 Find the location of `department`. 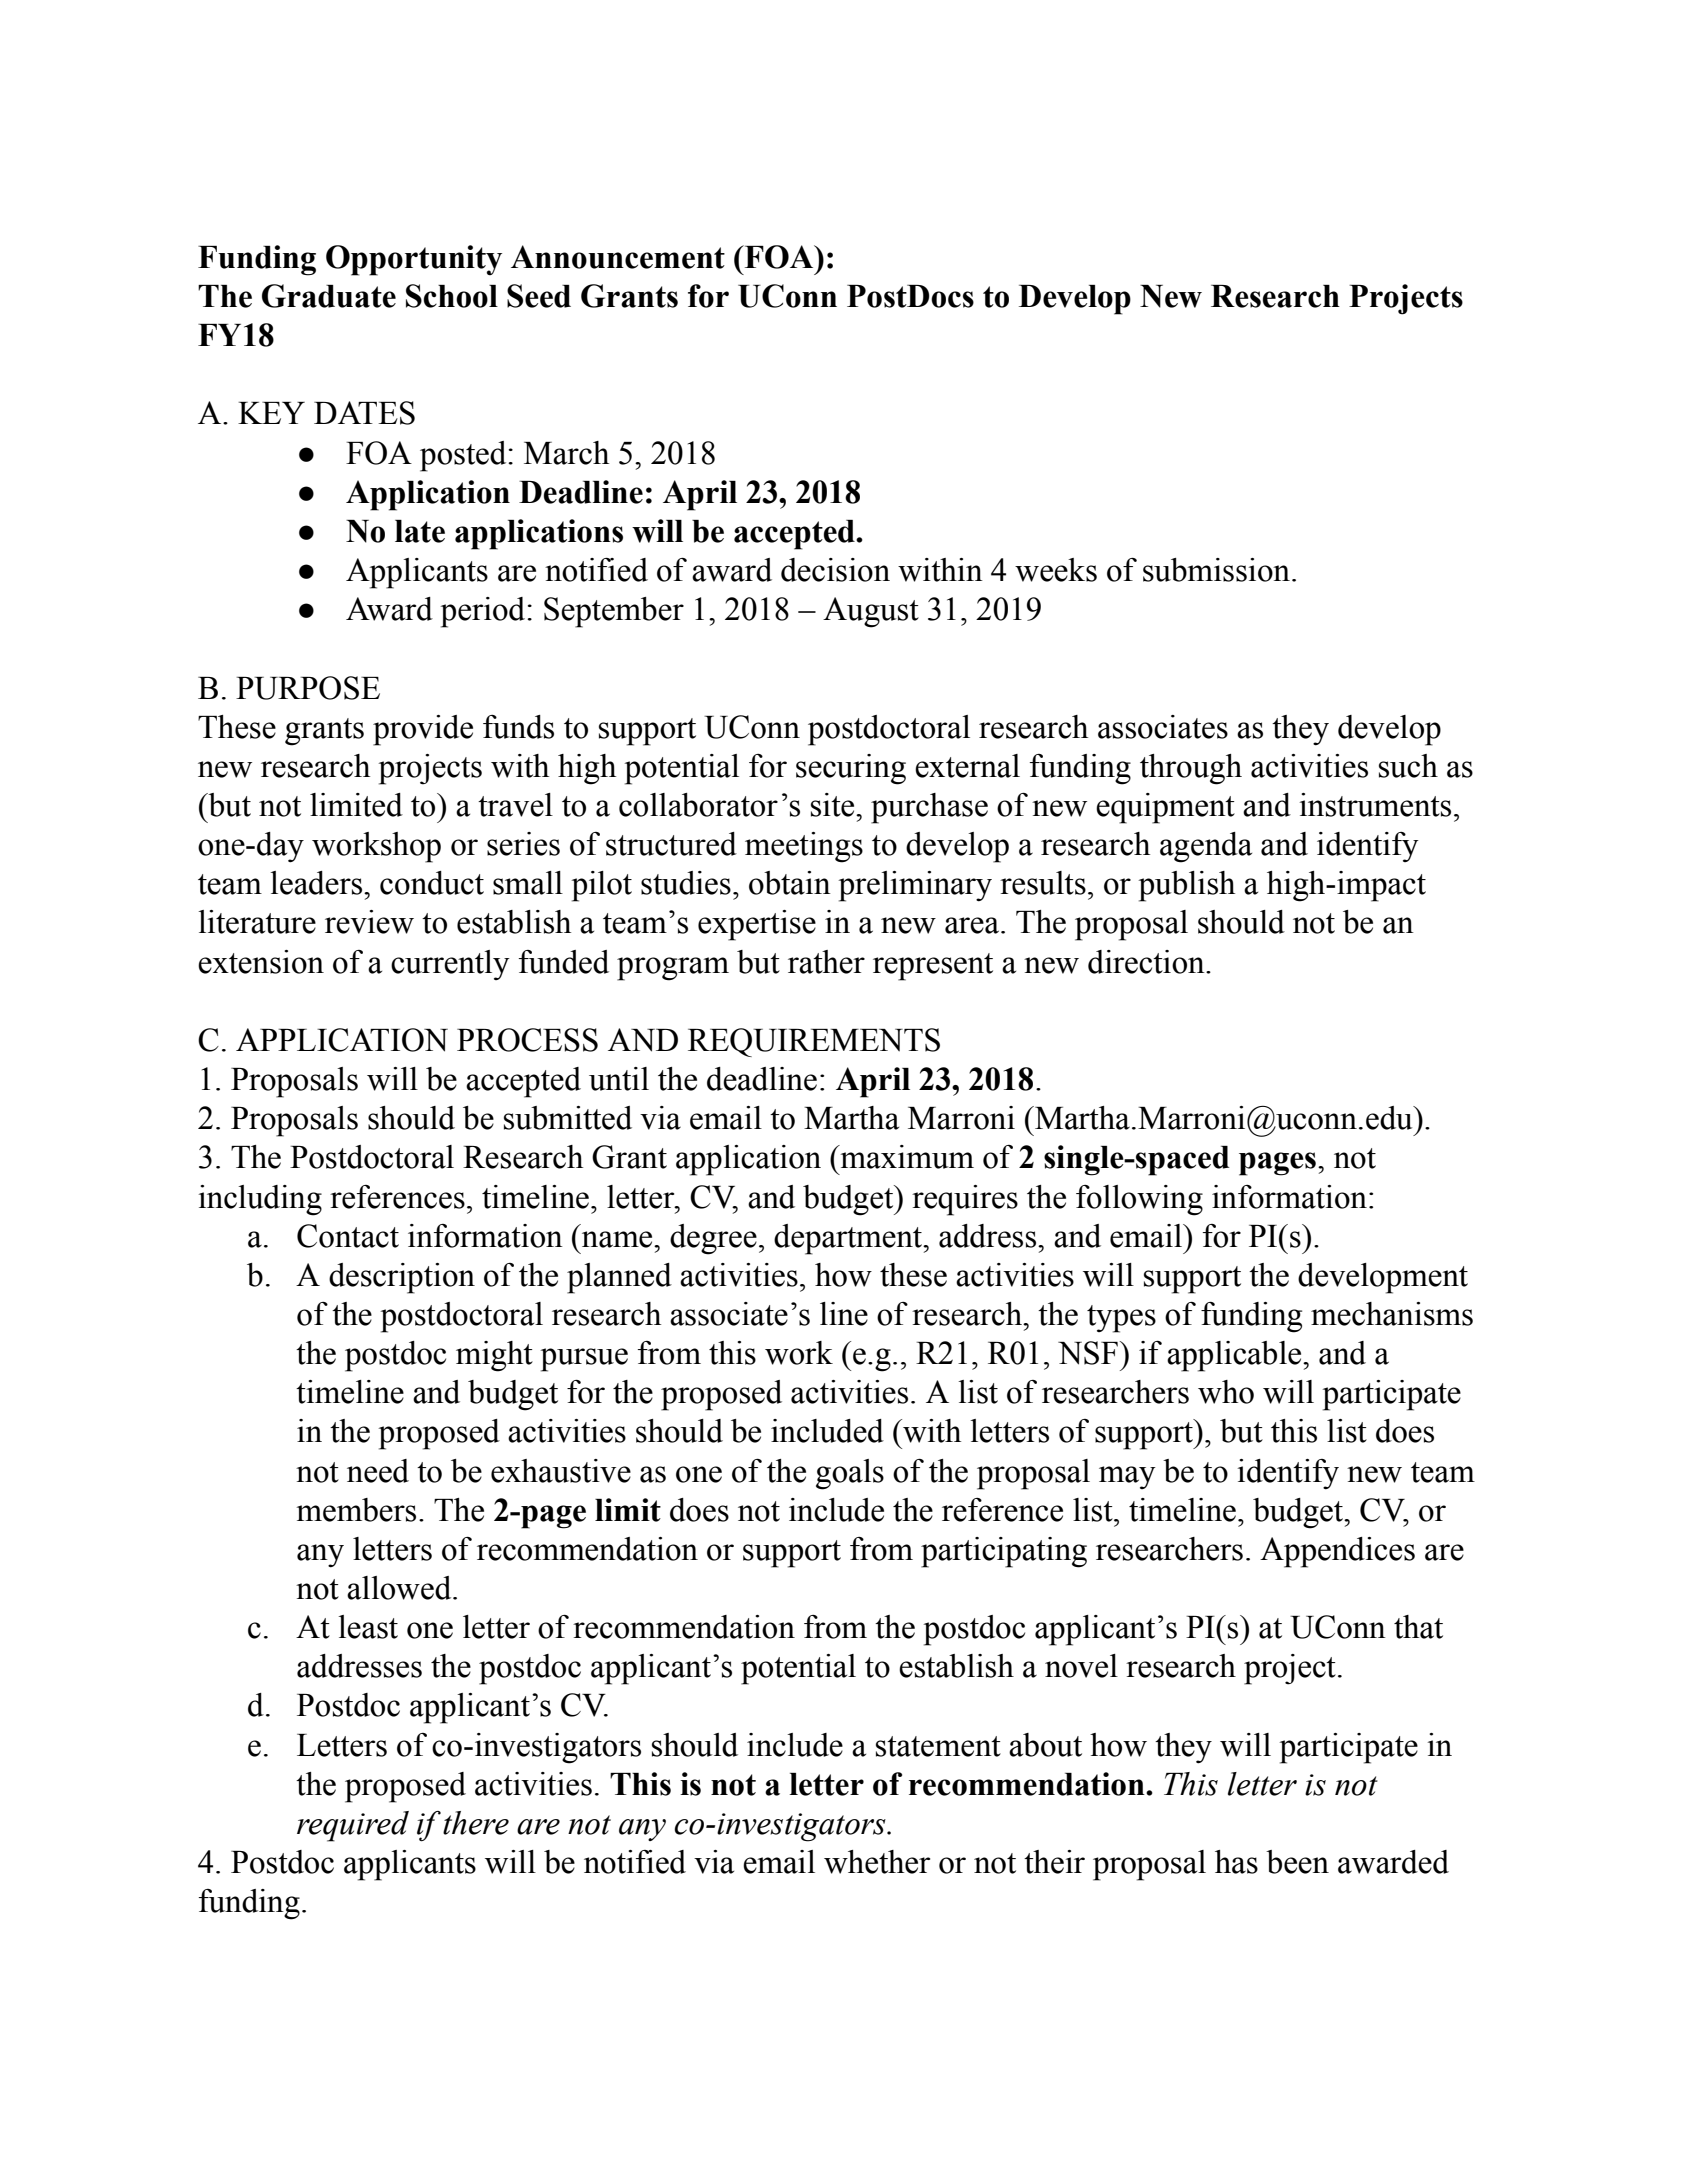

department is located at coordinates (849, 1239).
